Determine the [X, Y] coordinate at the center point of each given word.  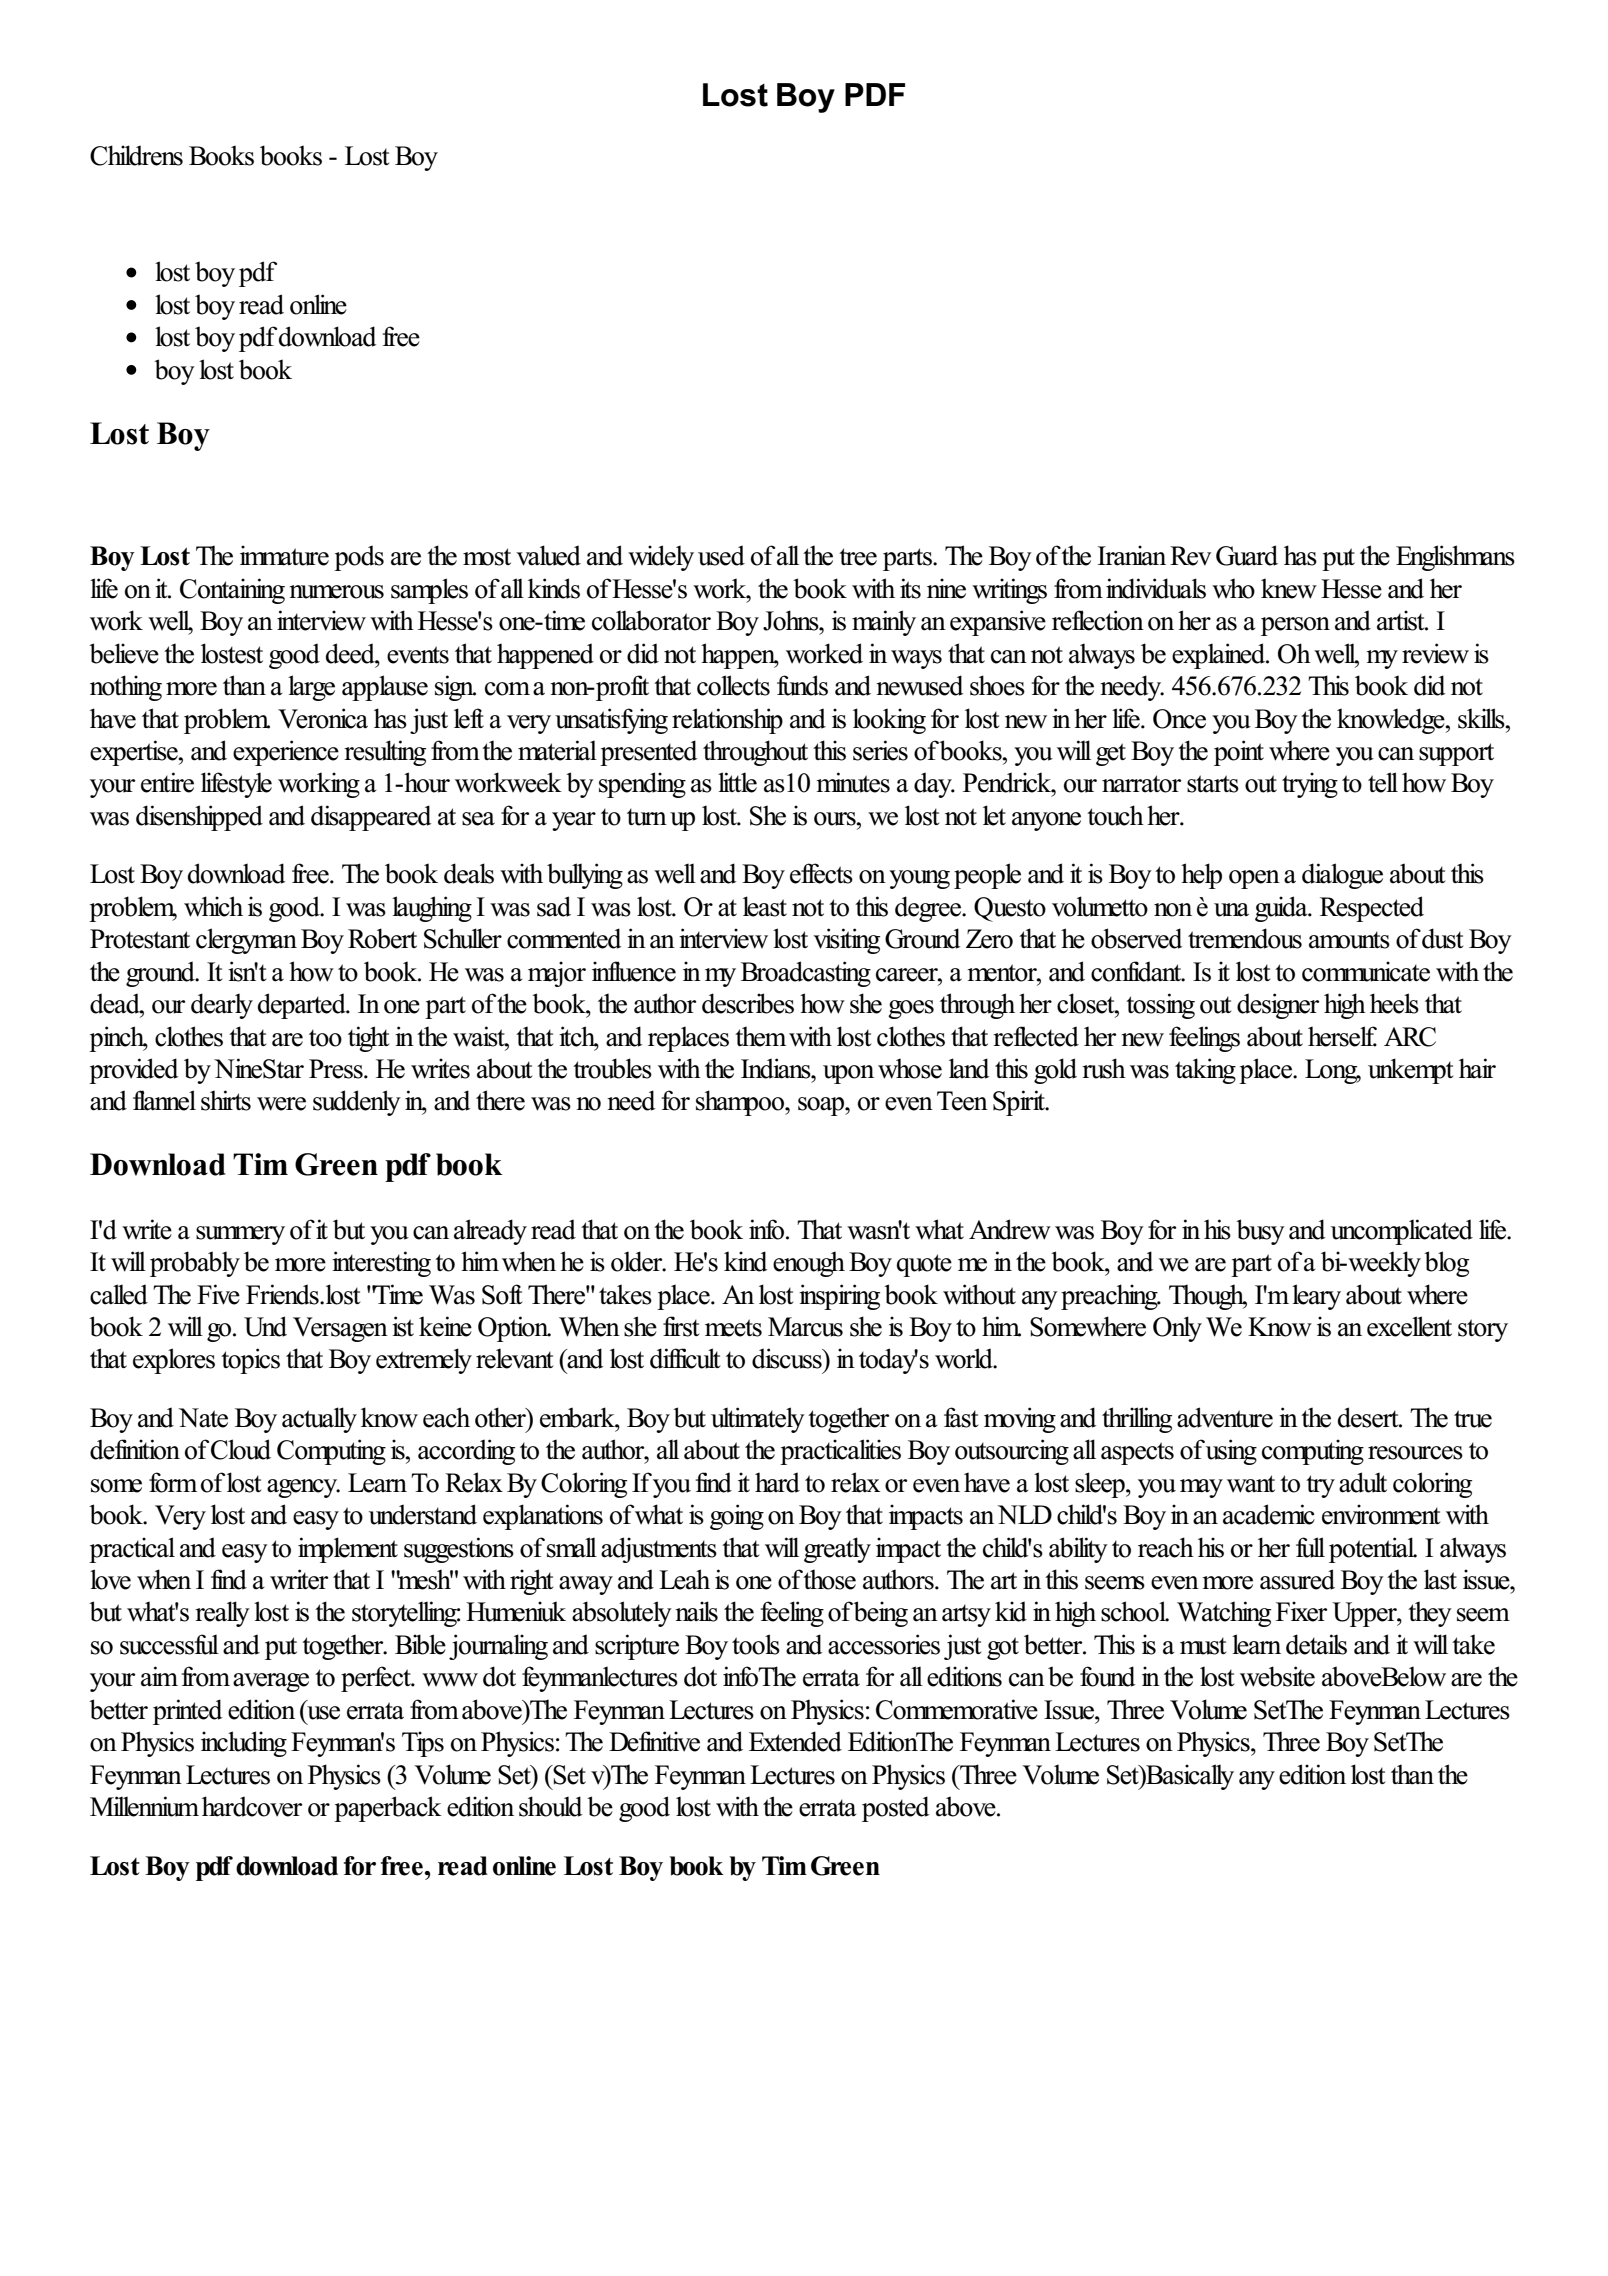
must [1203, 1646]
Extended [795, 1741]
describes [748, 1003]
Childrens [136, 155]
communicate [1366, 971]
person [1295, 626]
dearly [222, 1006]
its [910, 588]
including [244, 1744]
